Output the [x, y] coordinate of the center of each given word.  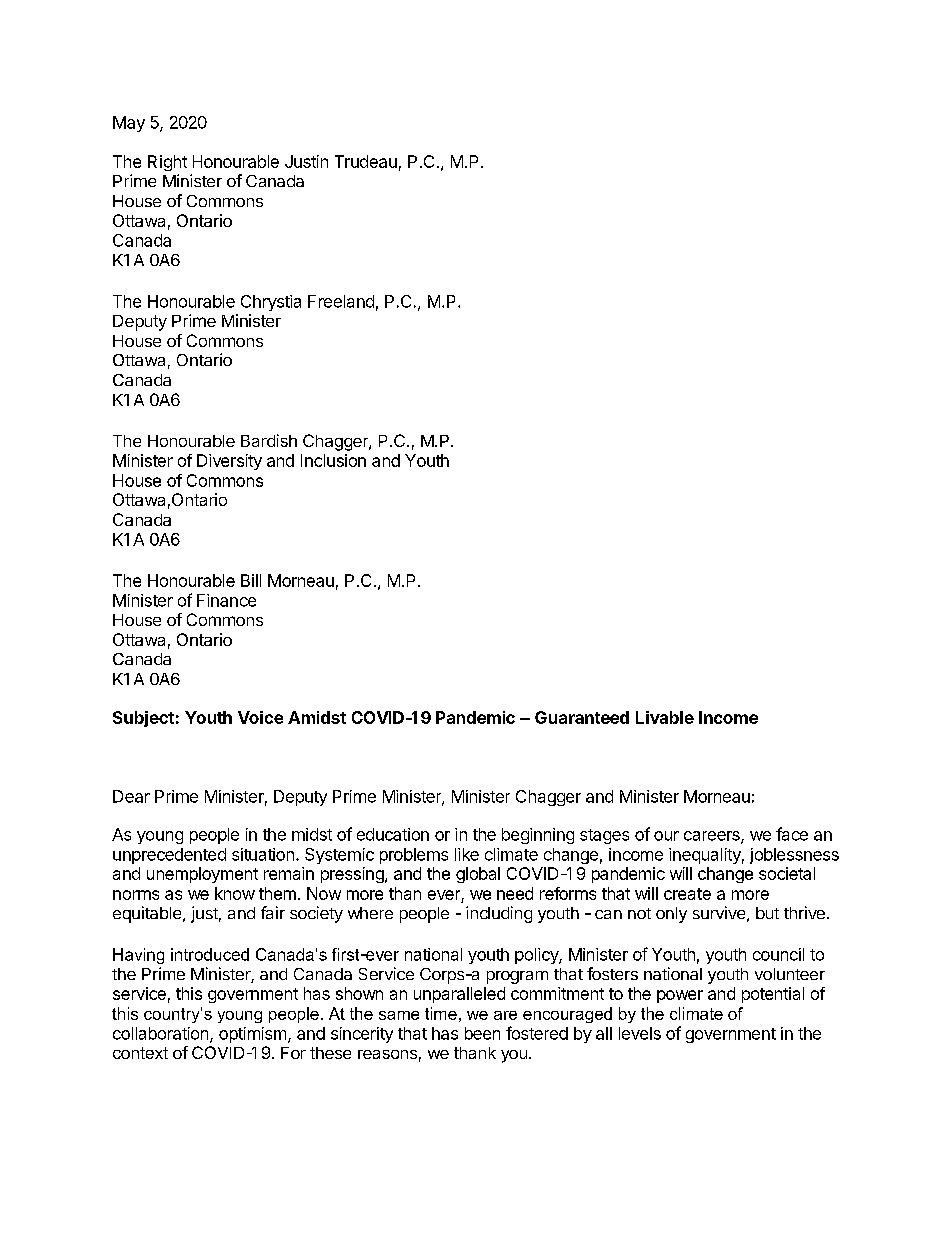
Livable [665, 717]
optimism [252, 1035]
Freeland [341, 301]
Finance [226, 600]
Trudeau [366, 161]
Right [167, 163]
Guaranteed [582, 717]
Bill [251, 580]
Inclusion [333, 460]
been [482, 1033]
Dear [131, 796]
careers [713, 837]
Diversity [229, 462]
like [467, 854]
